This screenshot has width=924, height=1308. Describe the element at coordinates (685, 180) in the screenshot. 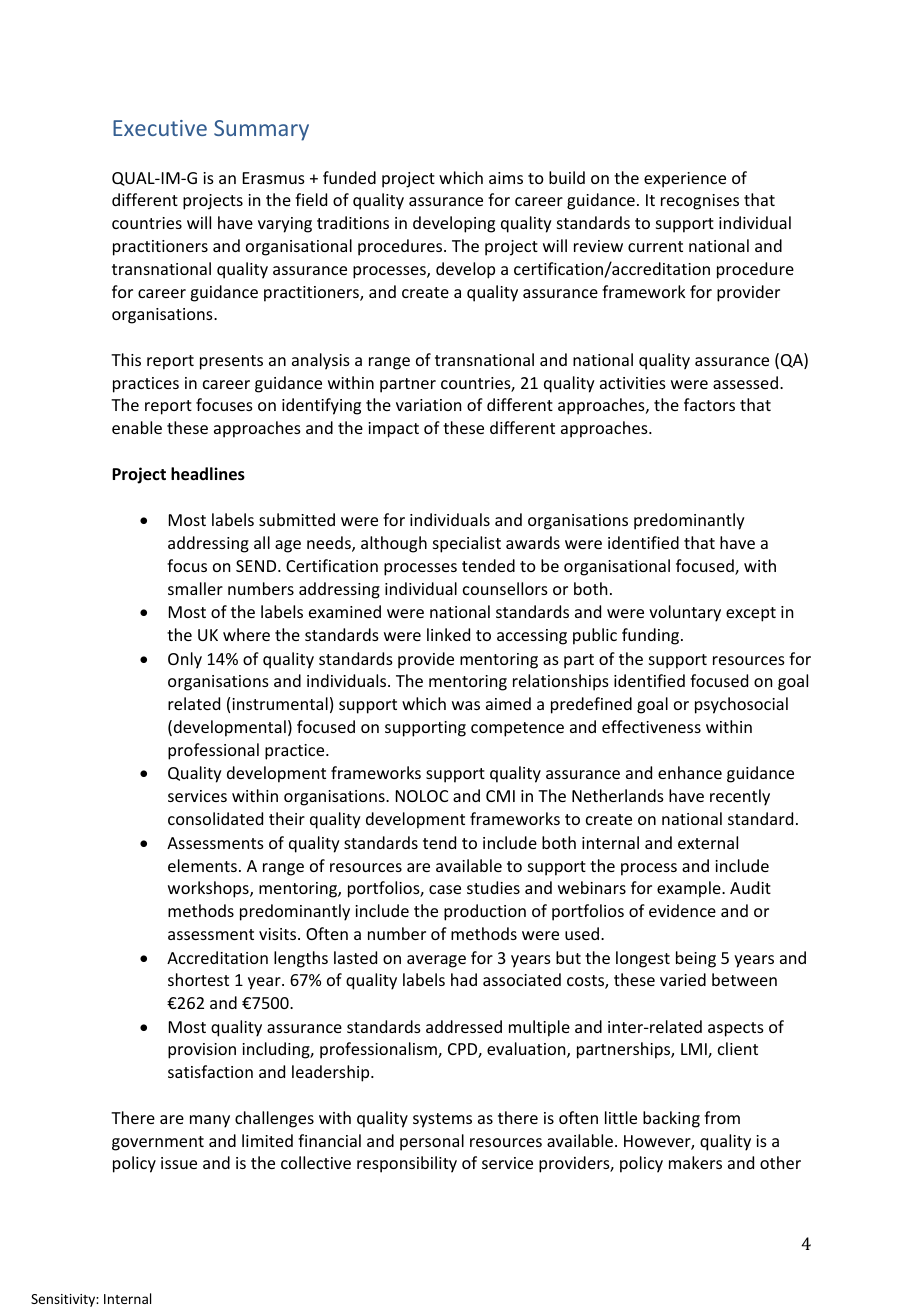

I see `experience` at that location.
